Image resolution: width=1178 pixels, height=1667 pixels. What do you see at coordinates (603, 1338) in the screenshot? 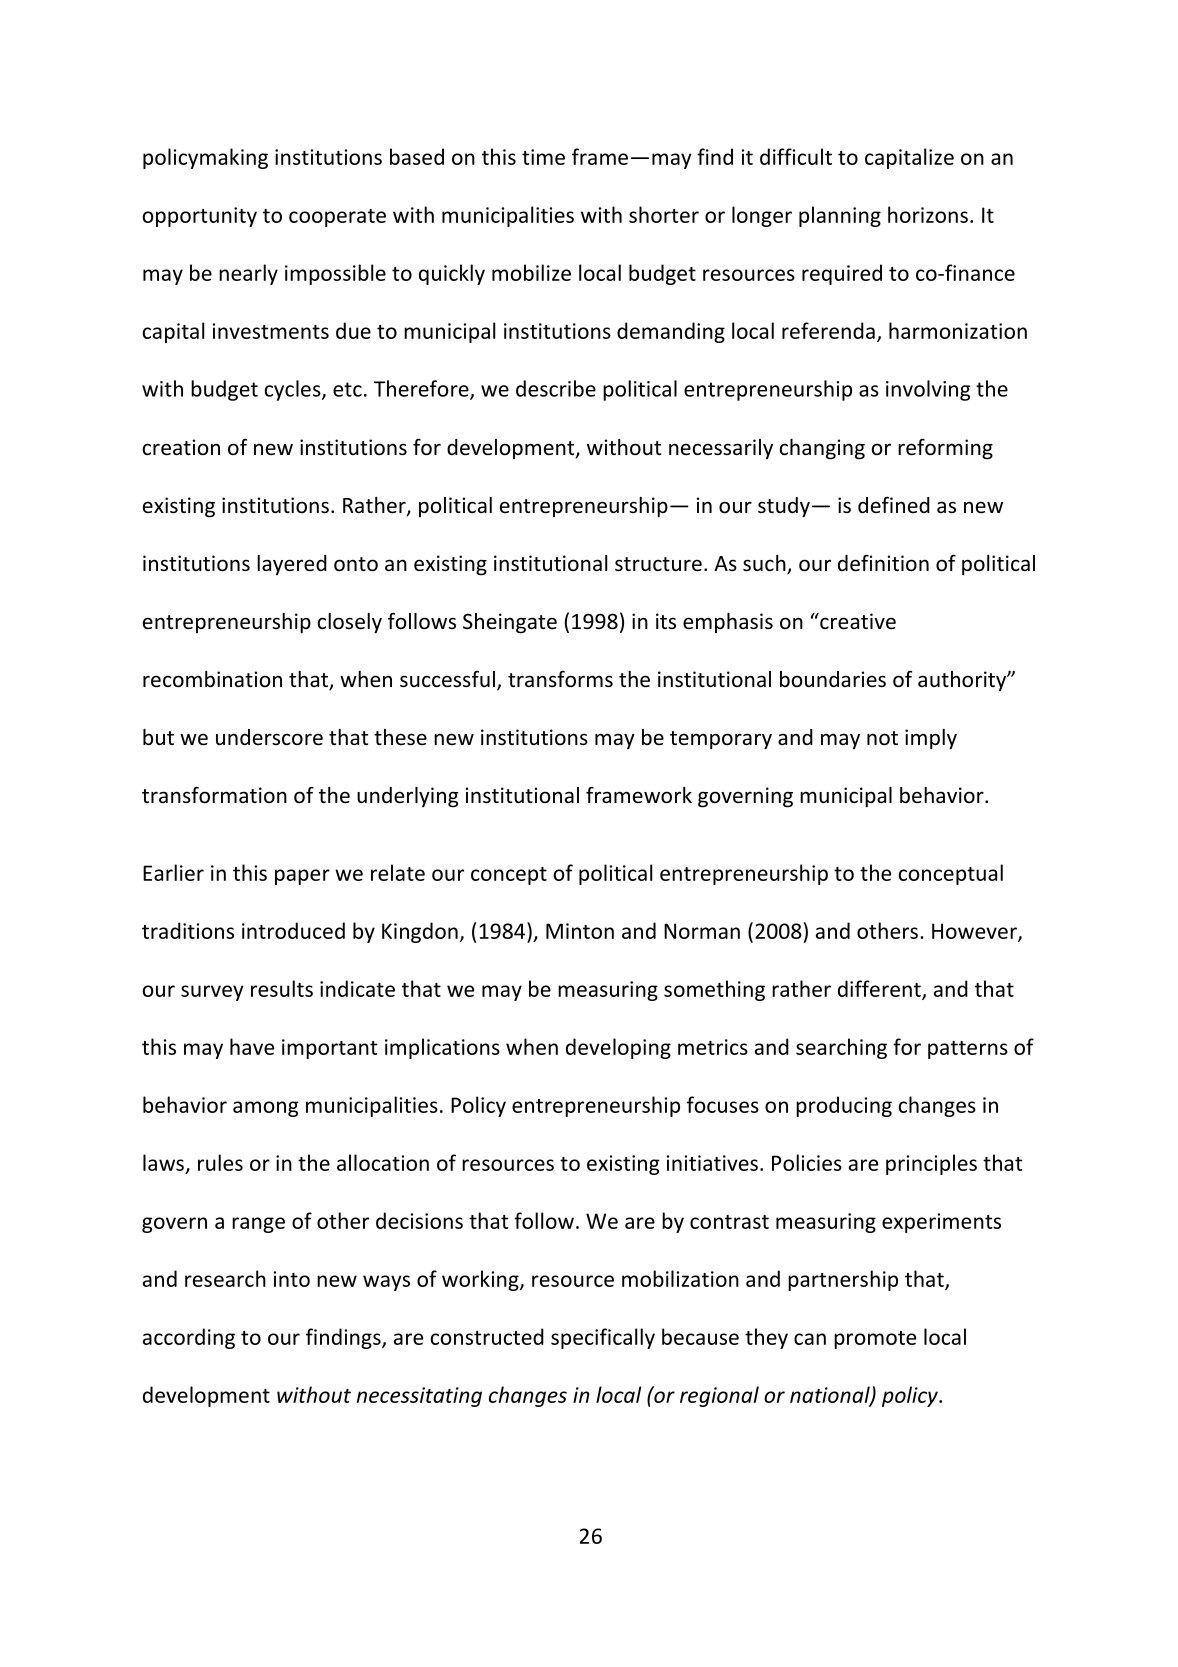
I see `specifically` at bounding box center [603, 1338].
